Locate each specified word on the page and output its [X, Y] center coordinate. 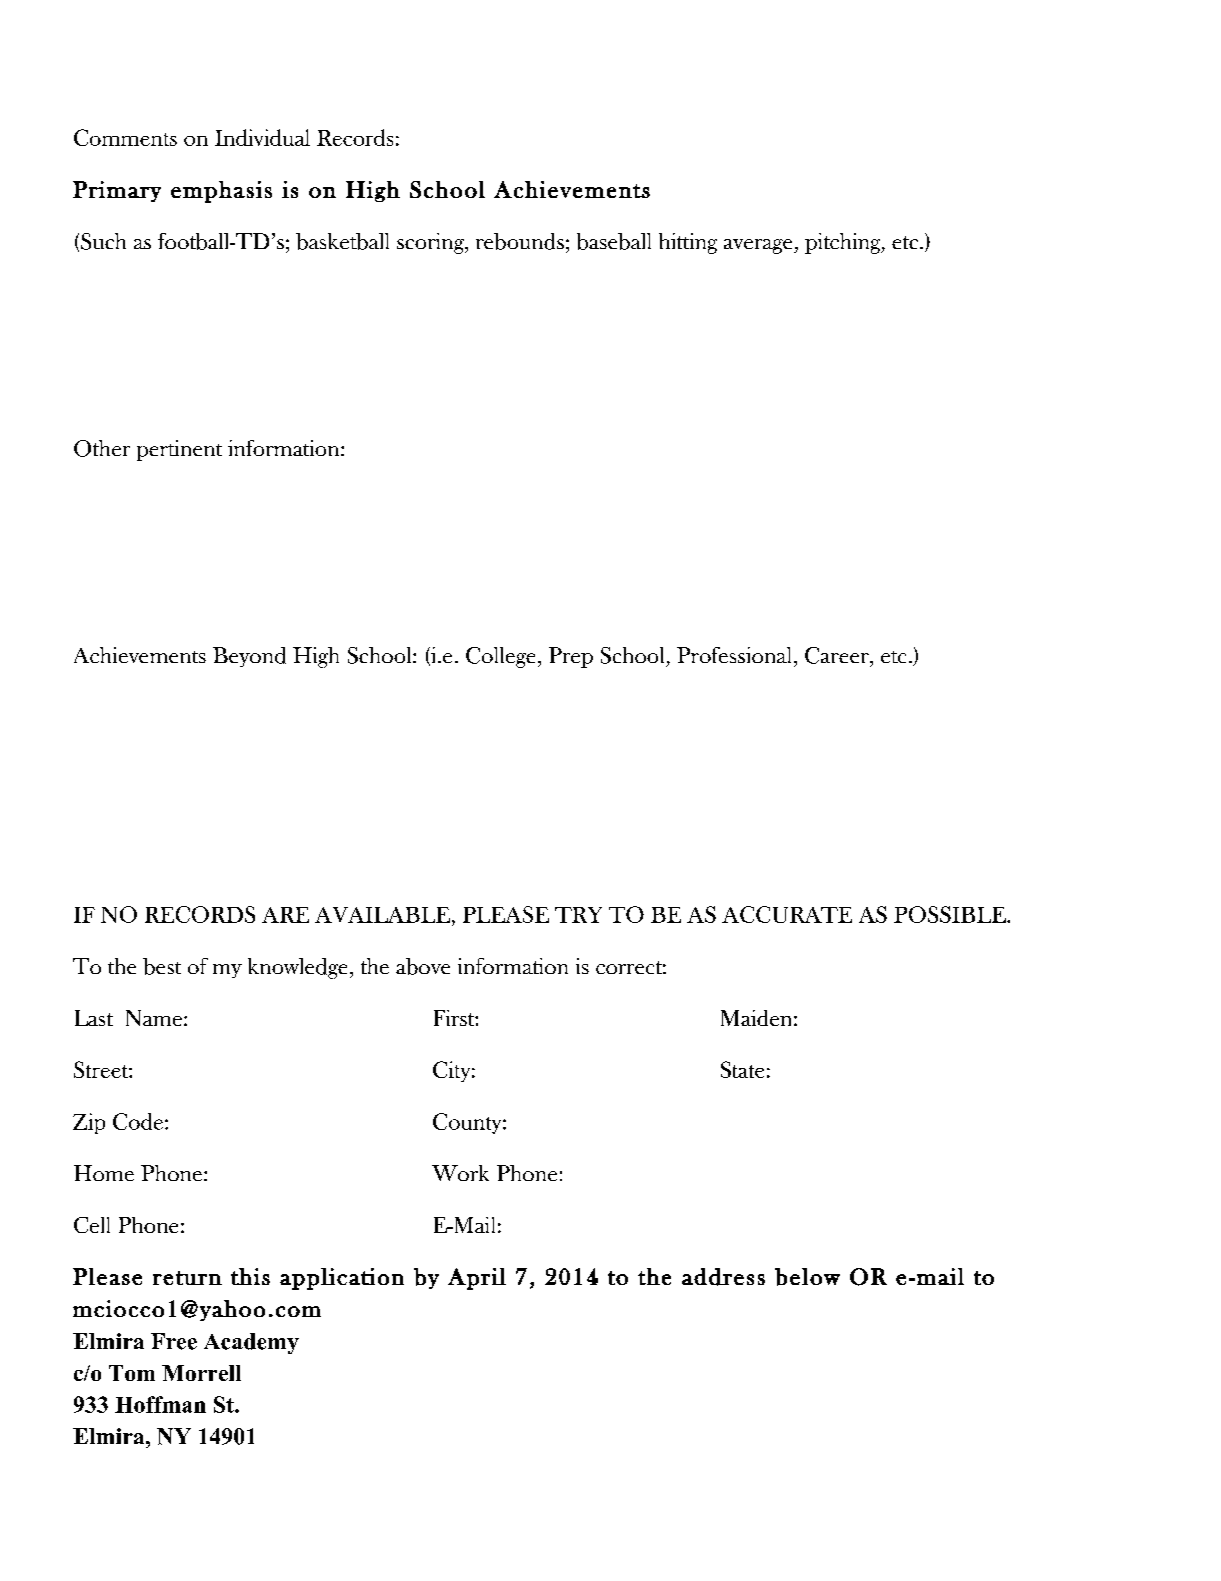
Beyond [249, 657]
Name [154, 1018]
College [500, 657]
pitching [844, 243]
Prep [571, 657]
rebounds [520, 241]
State [742, 1069]
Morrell [201, 1373]
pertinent [179, 450]
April [477, 1279]
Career [838, 655]
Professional [736, 655]
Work [460, 1173]
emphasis [221, 192]
